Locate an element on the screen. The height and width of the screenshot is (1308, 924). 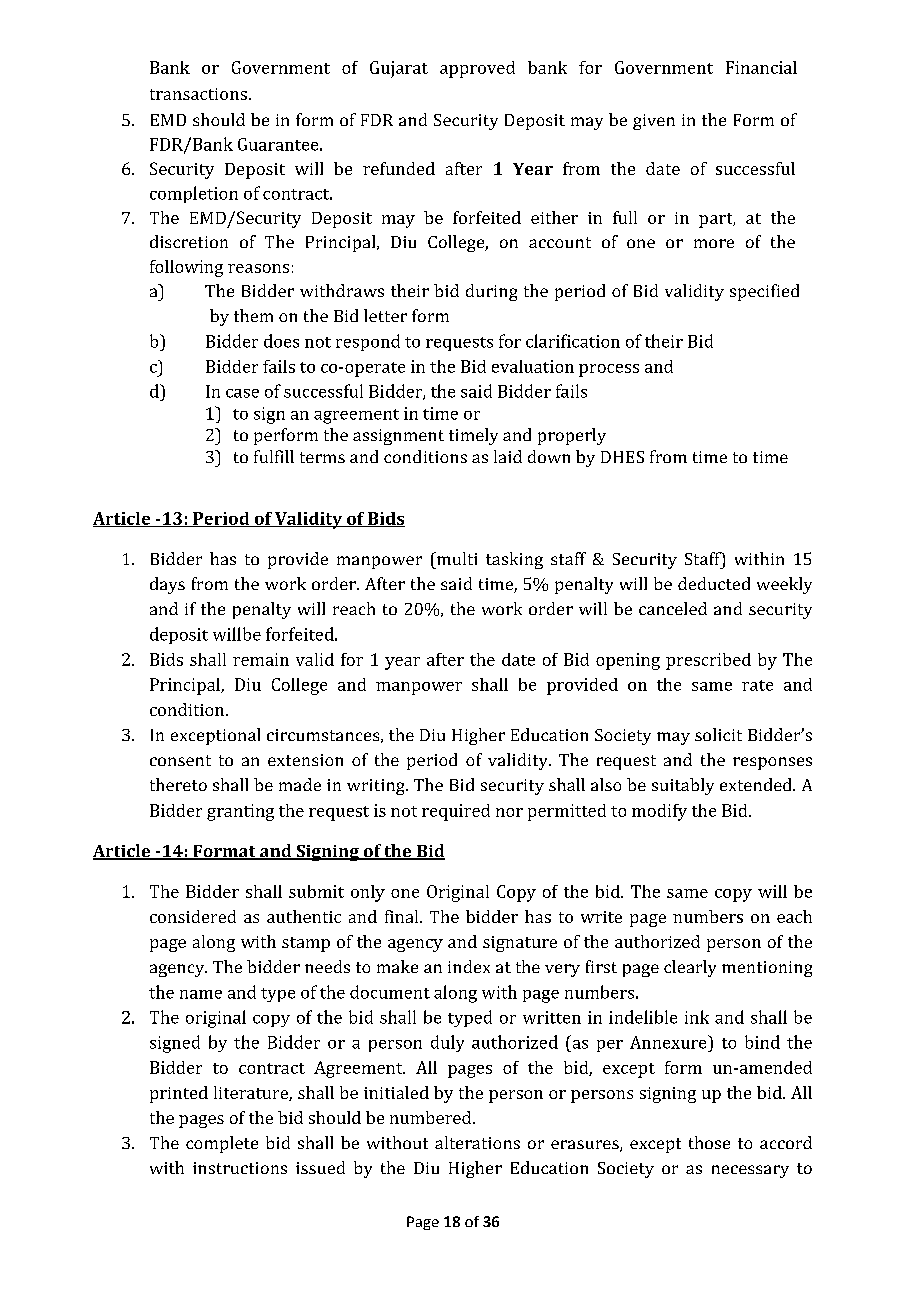
alterations is located at coordinates (477, 1142).
